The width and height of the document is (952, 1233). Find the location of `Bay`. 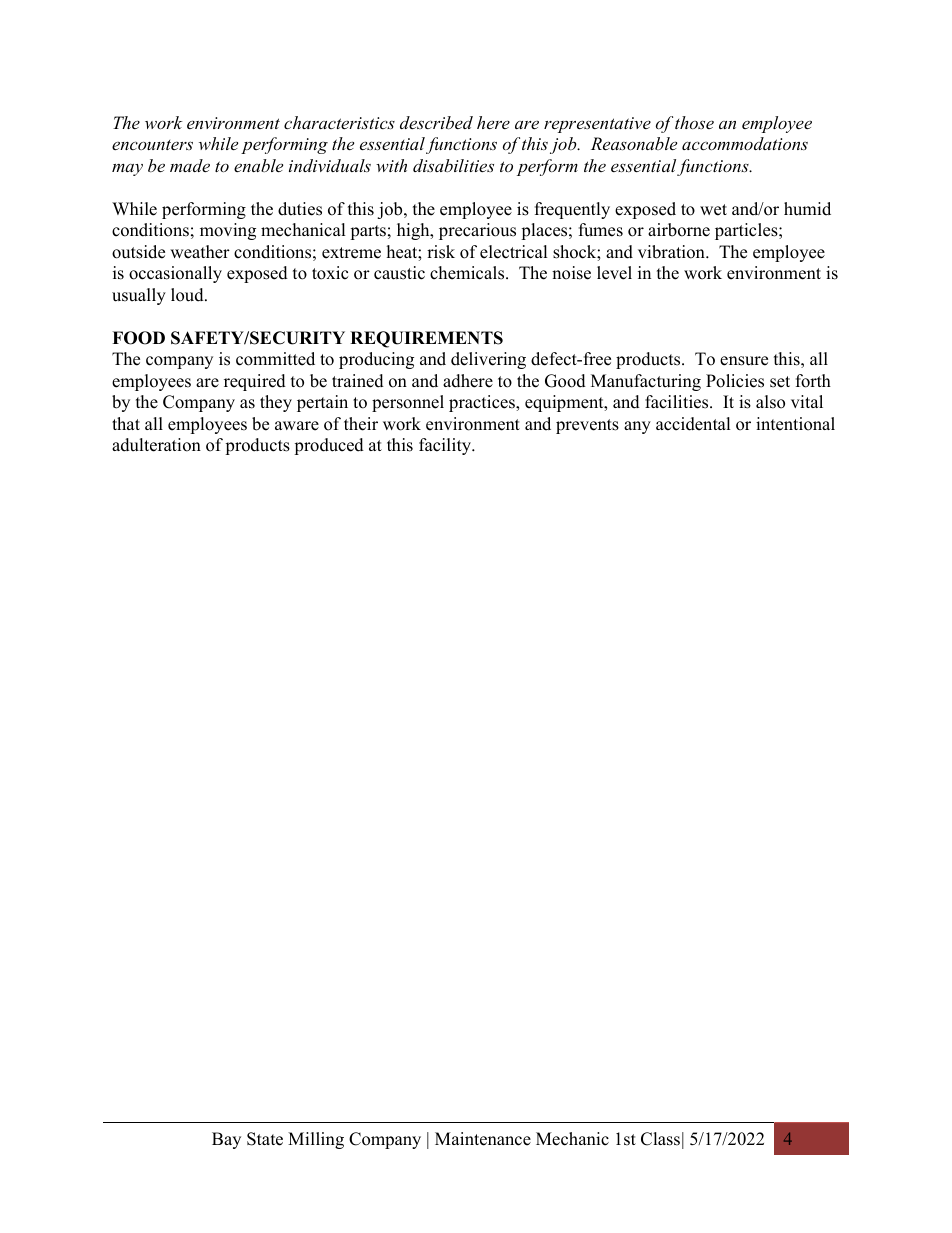

Bay is located at coordinates (226, 1140).
